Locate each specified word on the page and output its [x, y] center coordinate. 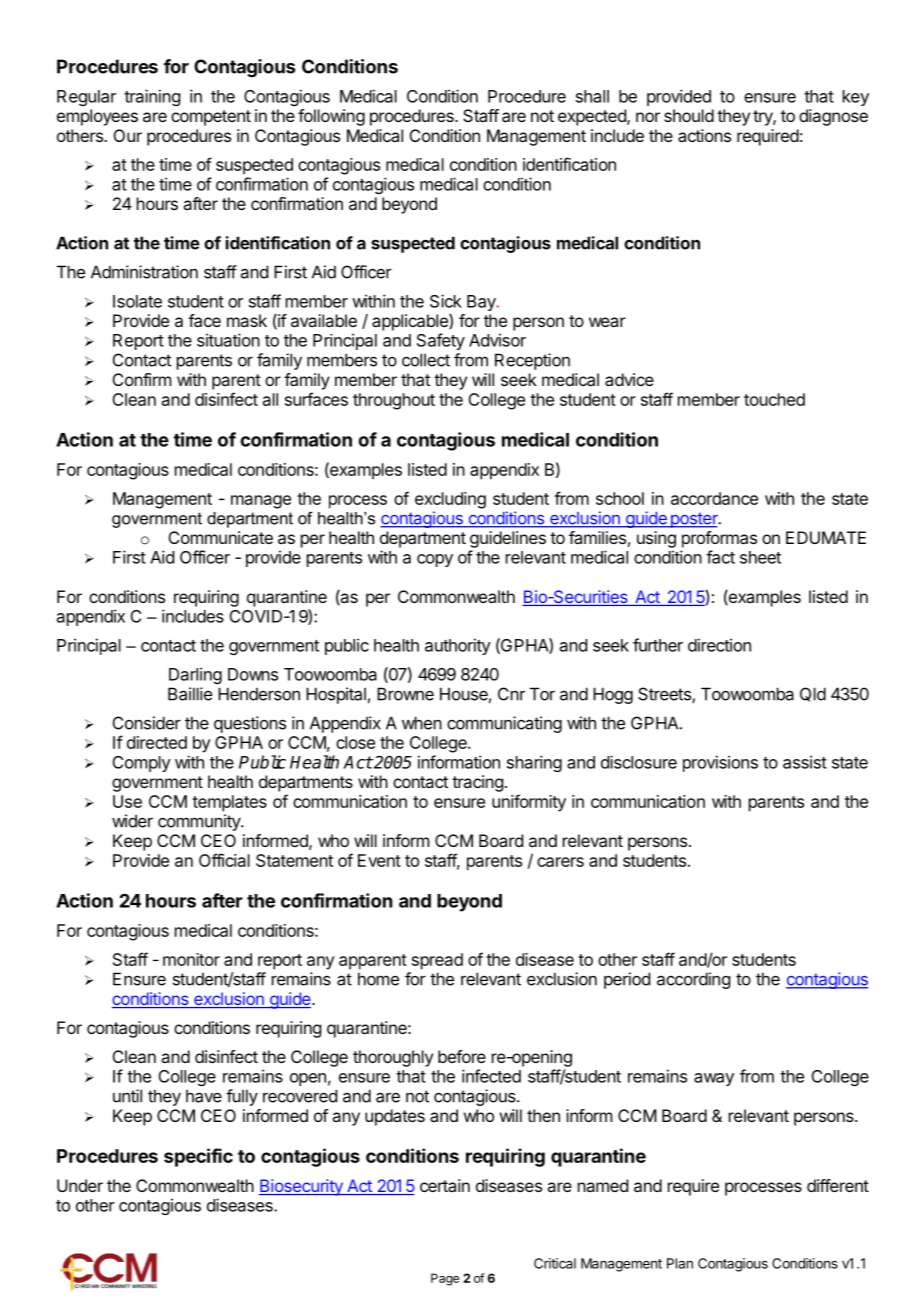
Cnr [511, 694]
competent [211, 118]
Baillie [190, 694]
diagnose [833, 117]
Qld [813, 694]
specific [198, 1157]
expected [593, 117]
